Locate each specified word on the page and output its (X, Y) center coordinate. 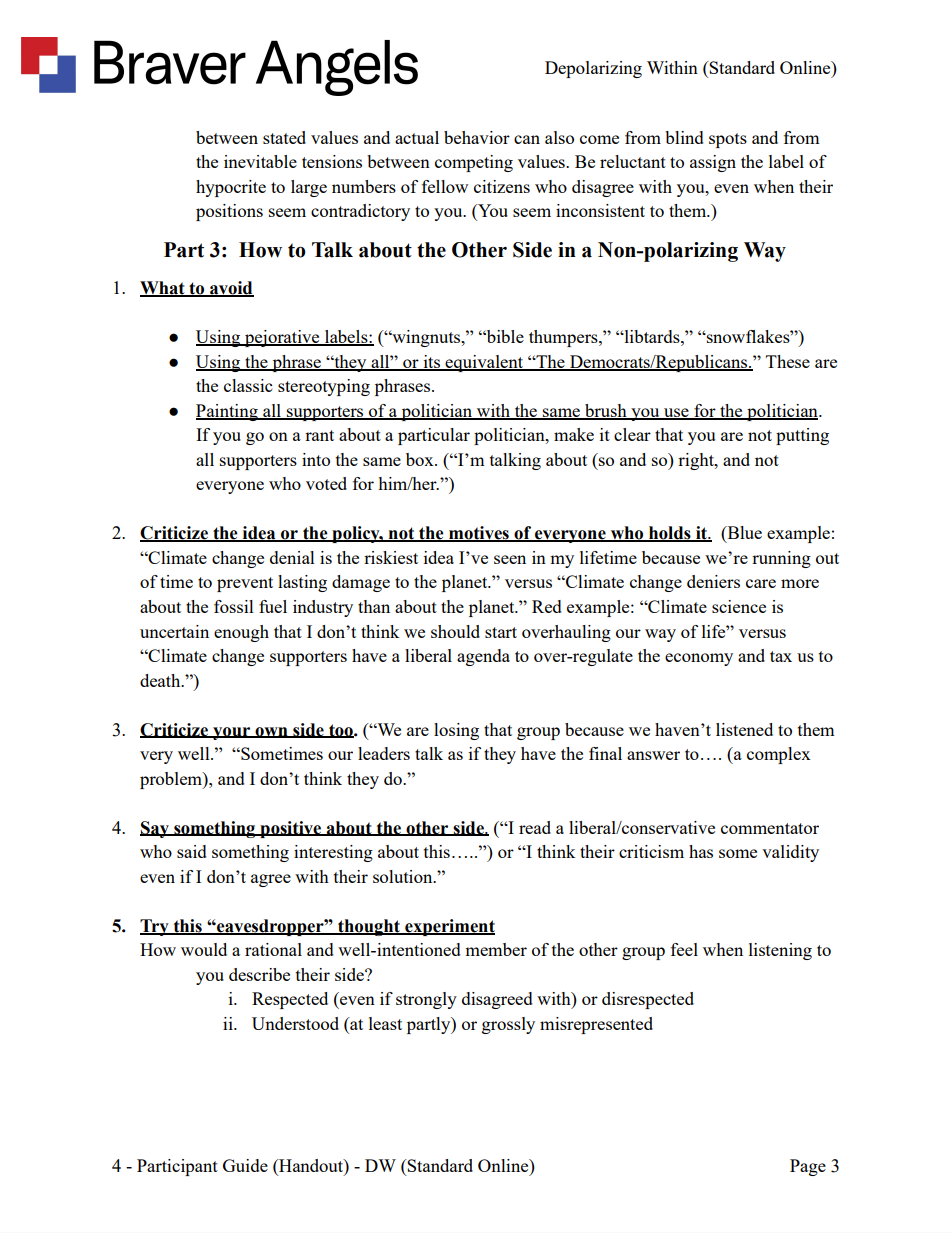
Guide (245, 1165)
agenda (483, 657)
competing (474, 163)
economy (699, 659)
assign (713, 163)
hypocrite (231, 188)
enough (241, 633)
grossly (508, 1025)
